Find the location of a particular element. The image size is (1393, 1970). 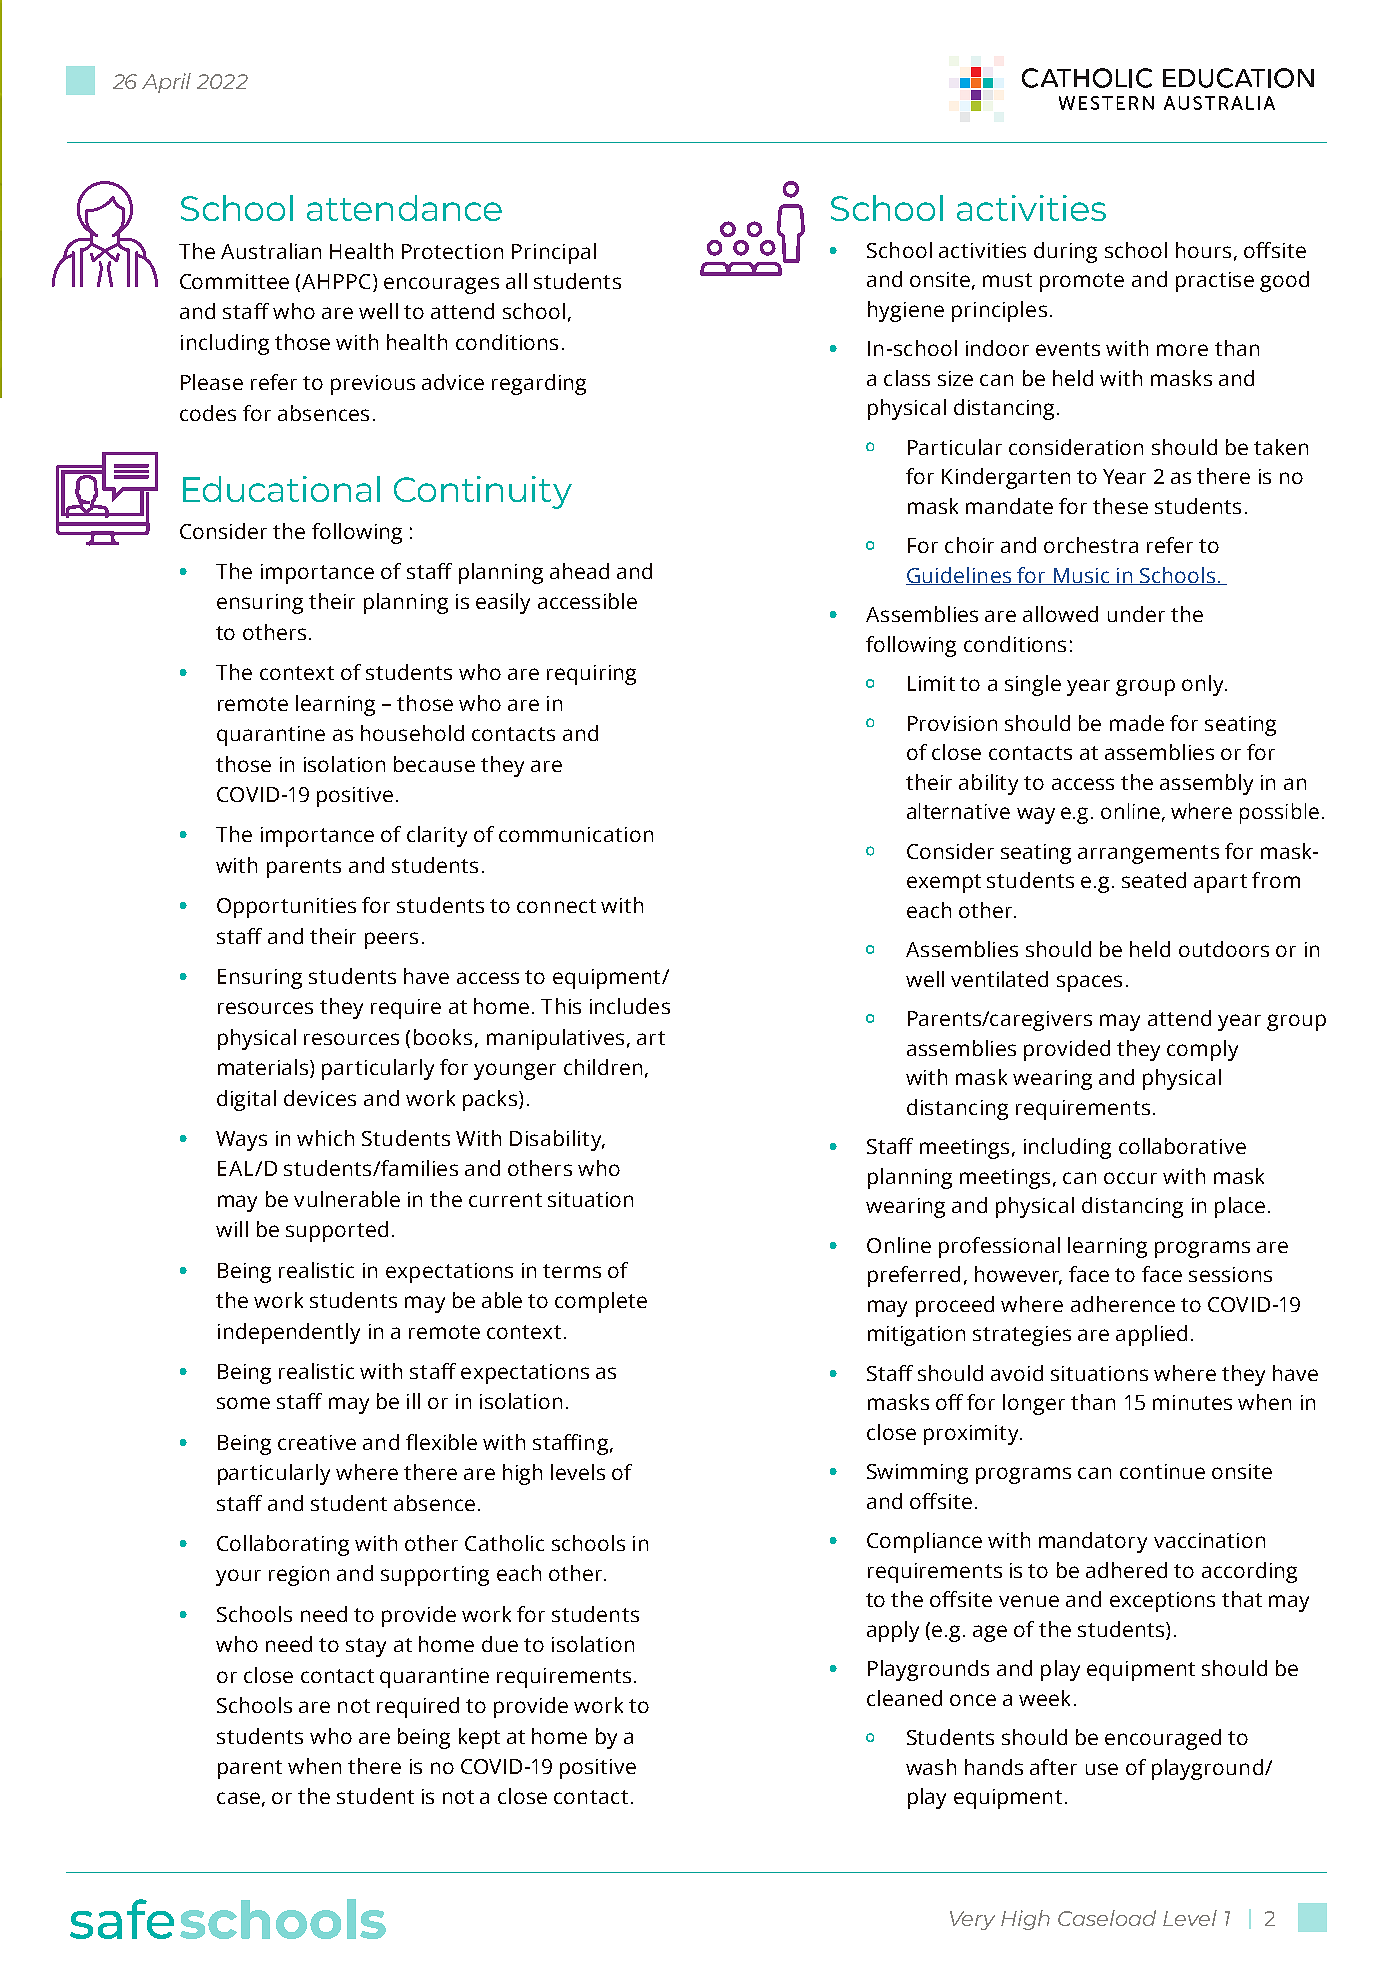

creative is located at coordinates (317, 1442).
